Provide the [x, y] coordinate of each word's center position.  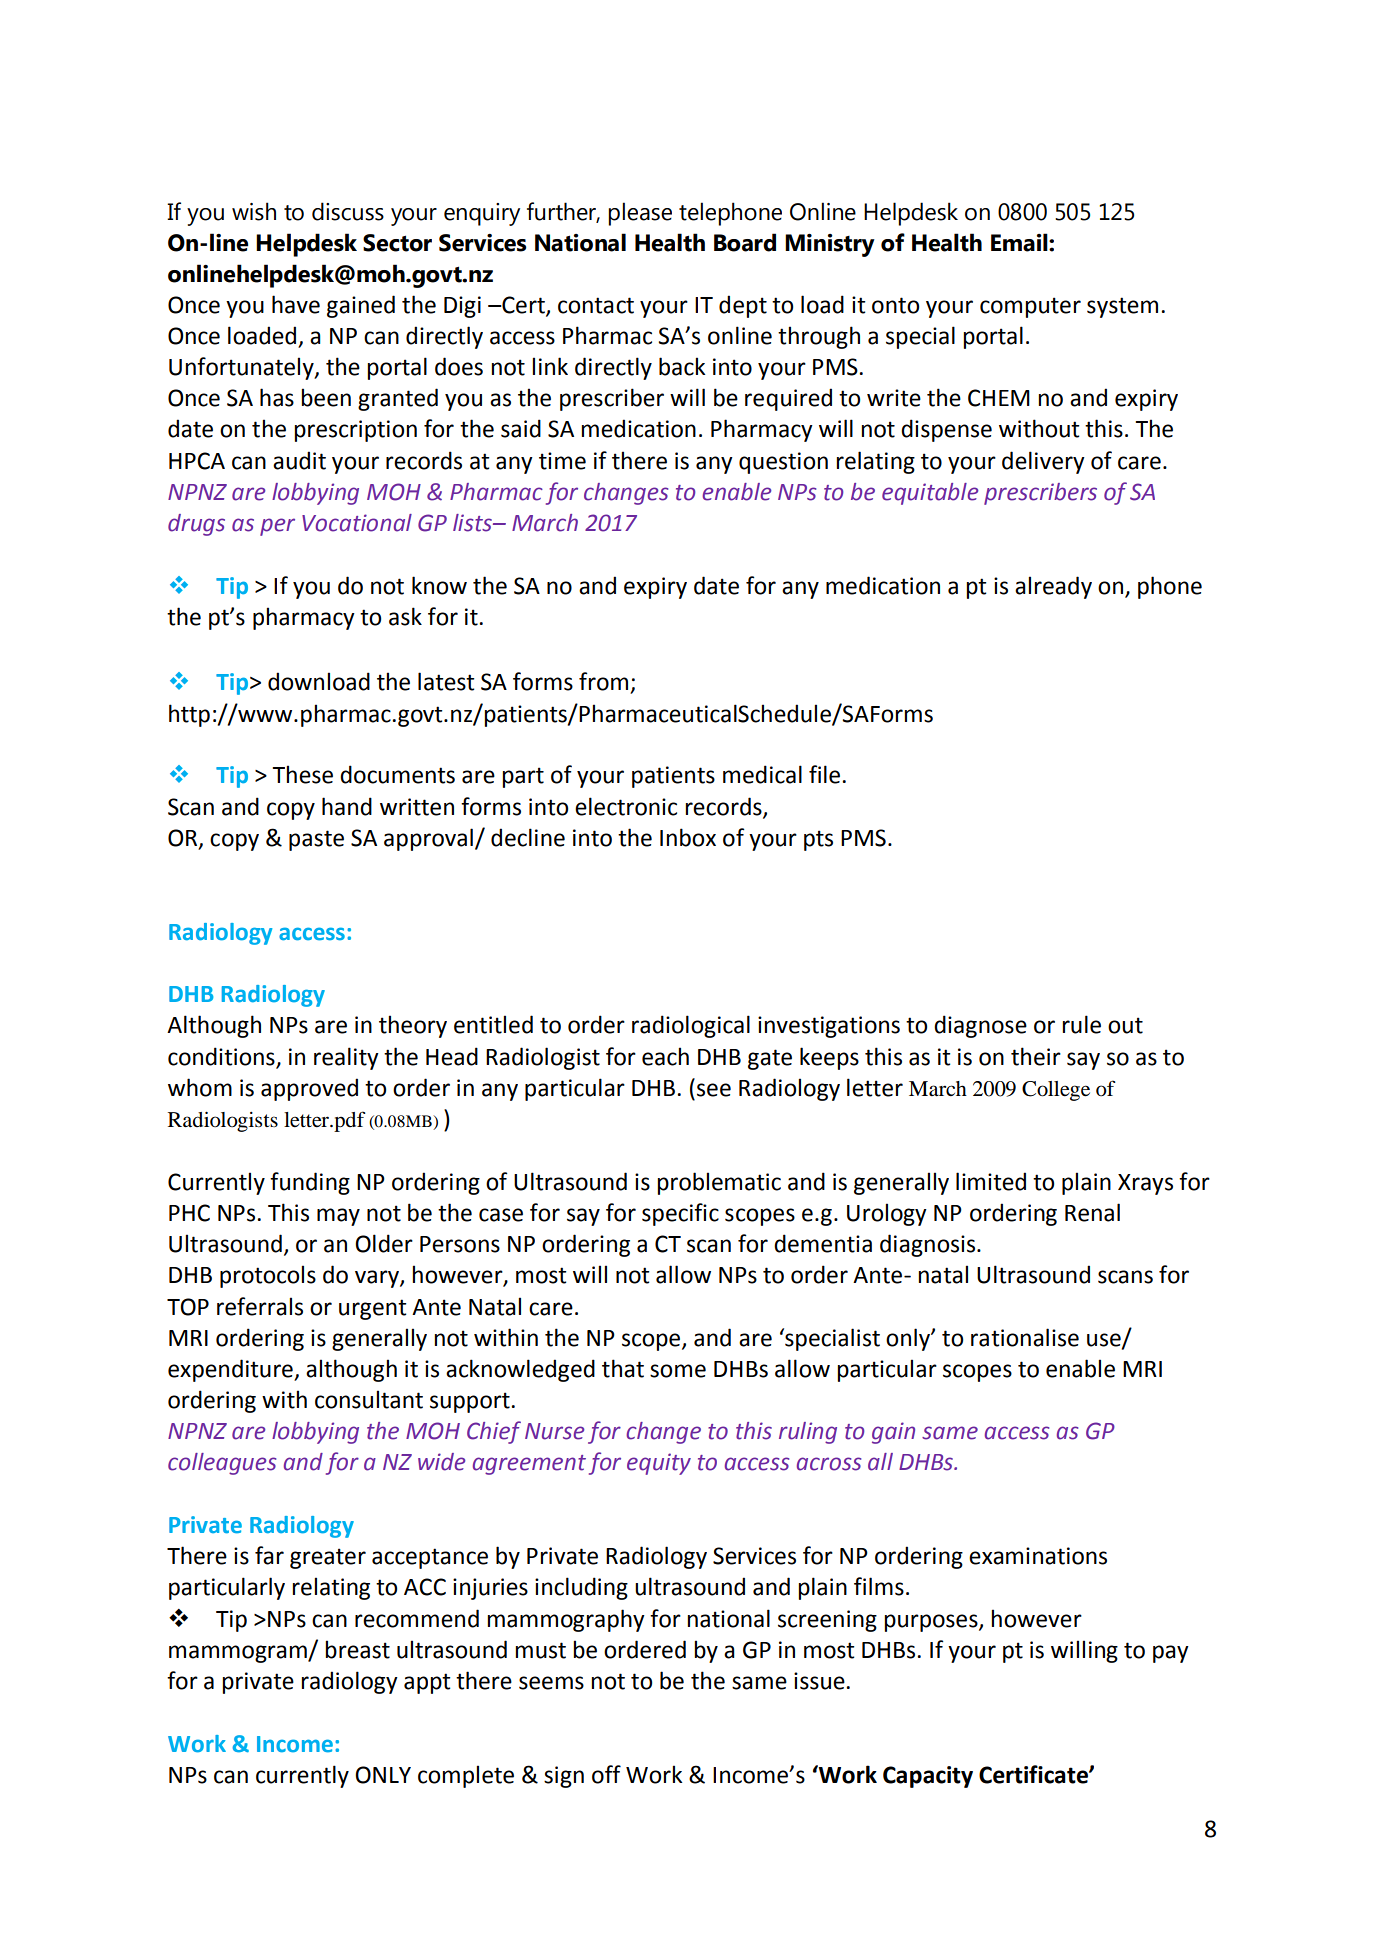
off [606, 1774]
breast [357, 1649]
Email [1020, 242]
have [296, 304]
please [640, 214]
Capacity [928, 1777]
